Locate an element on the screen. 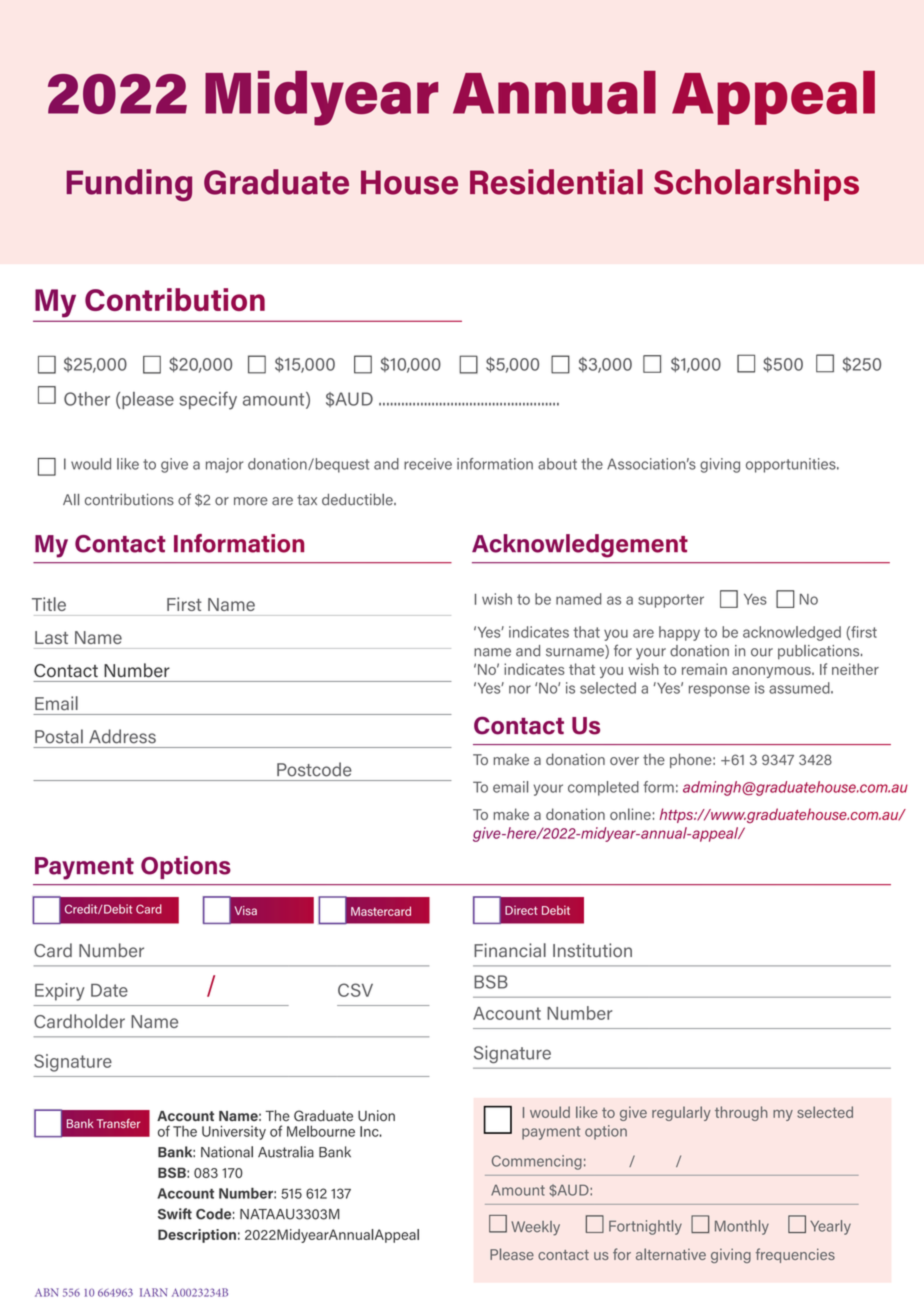  frequencies is located at coordinates (795, 1255).
